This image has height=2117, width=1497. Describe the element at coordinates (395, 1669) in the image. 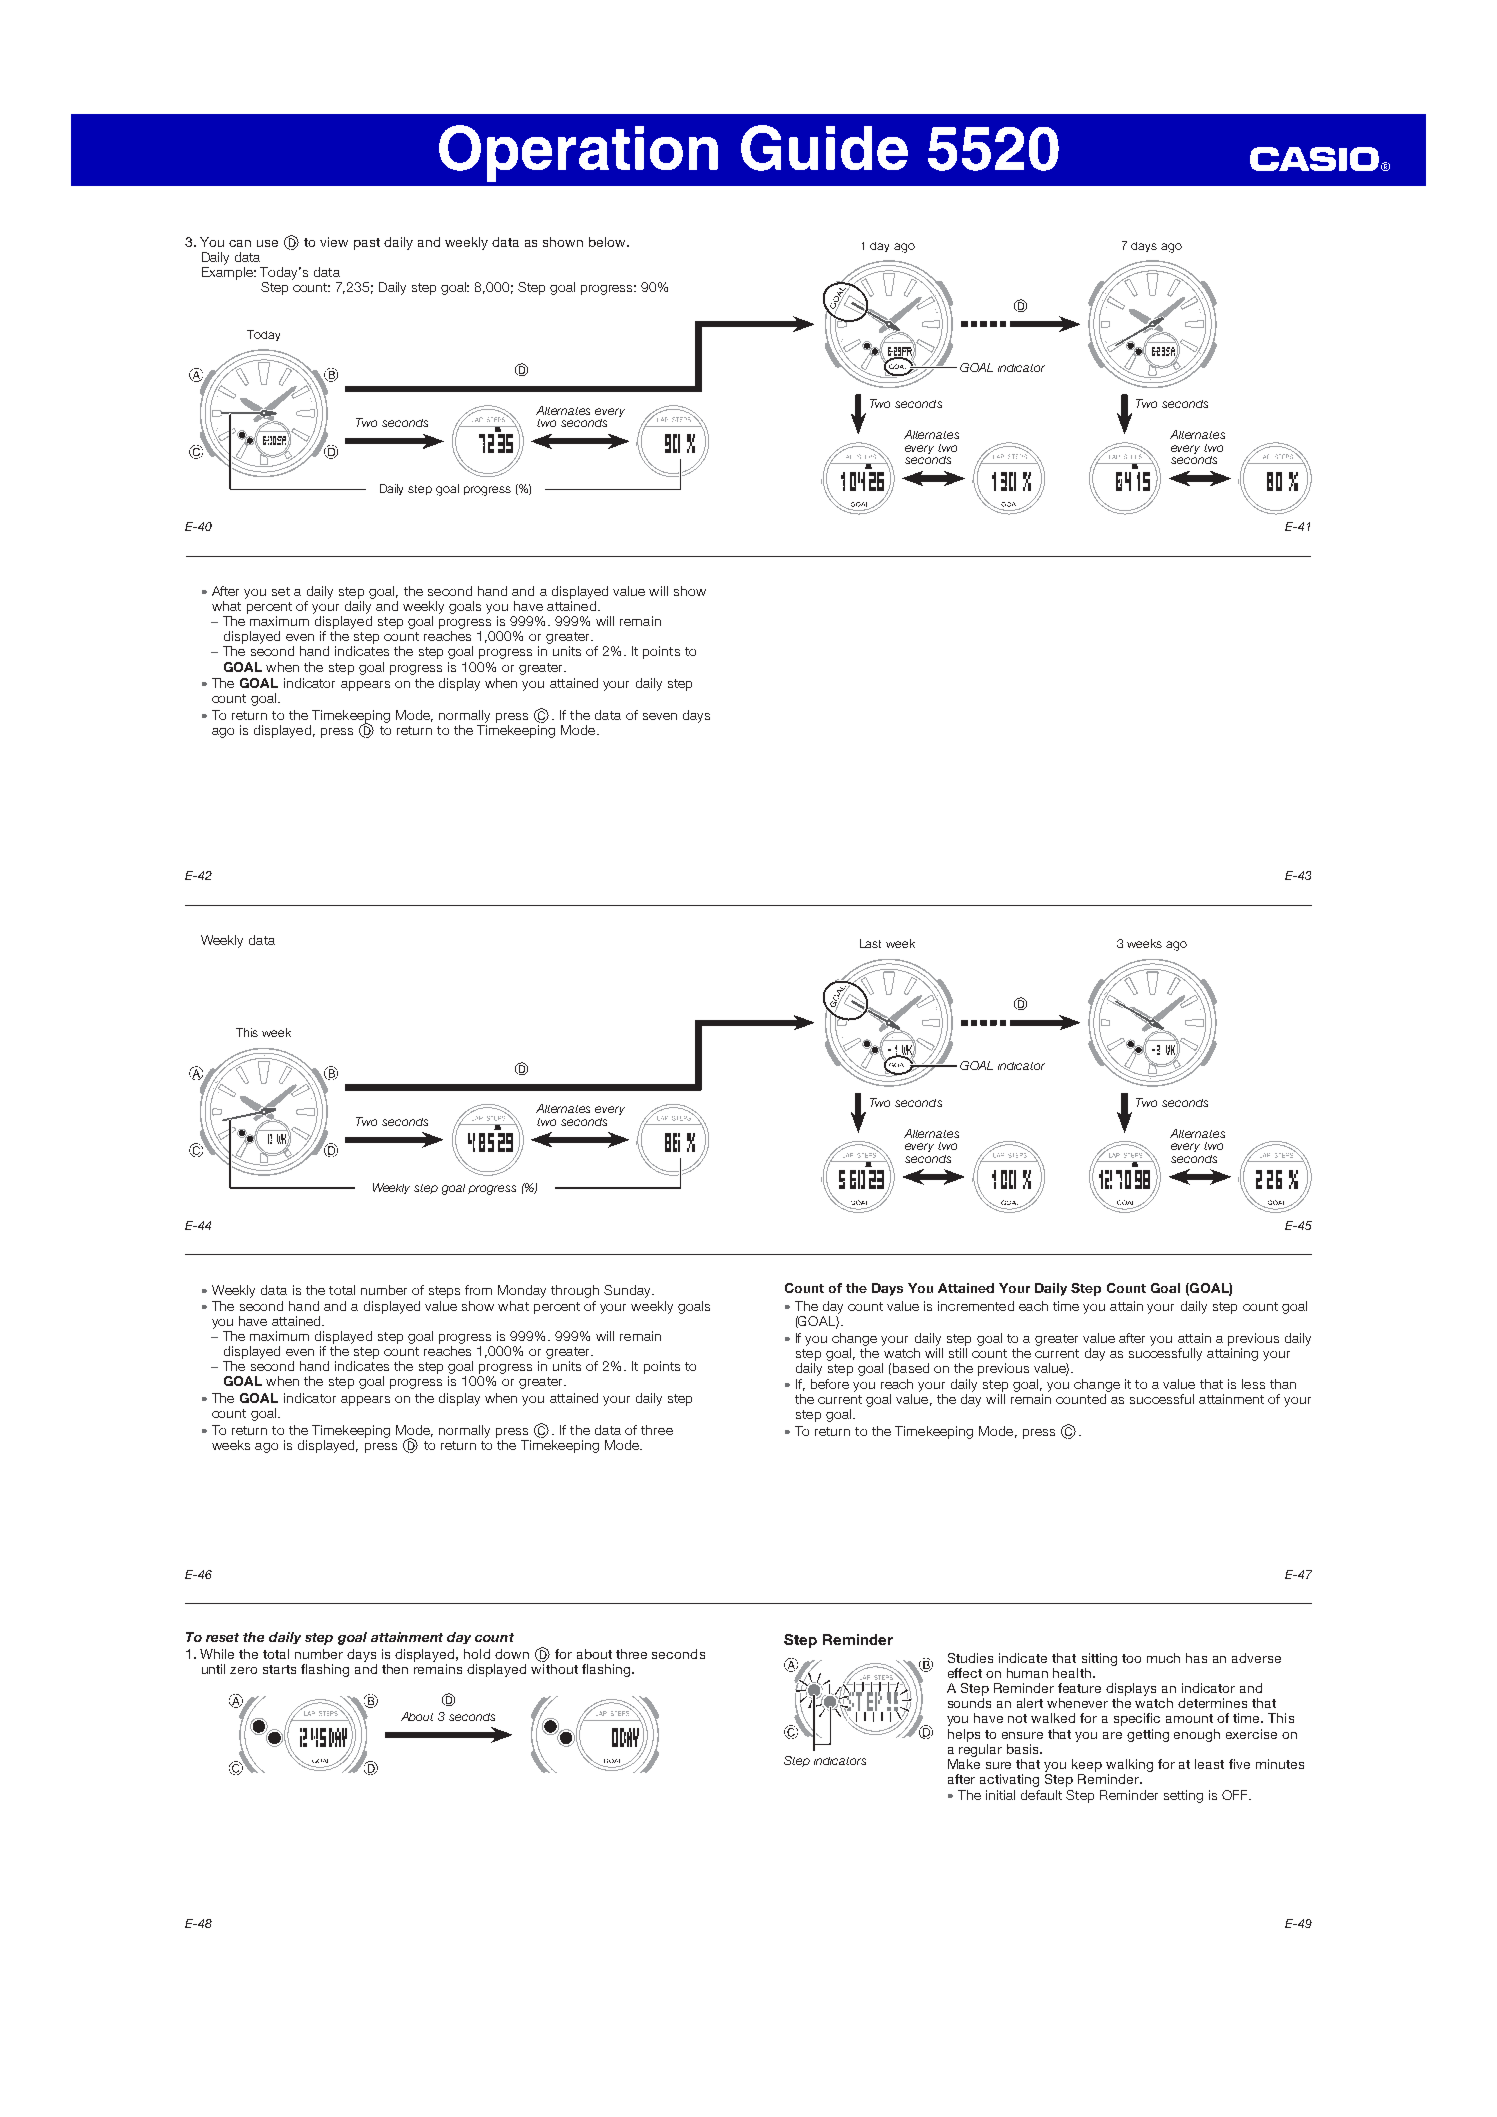

I see `then` at that location.
